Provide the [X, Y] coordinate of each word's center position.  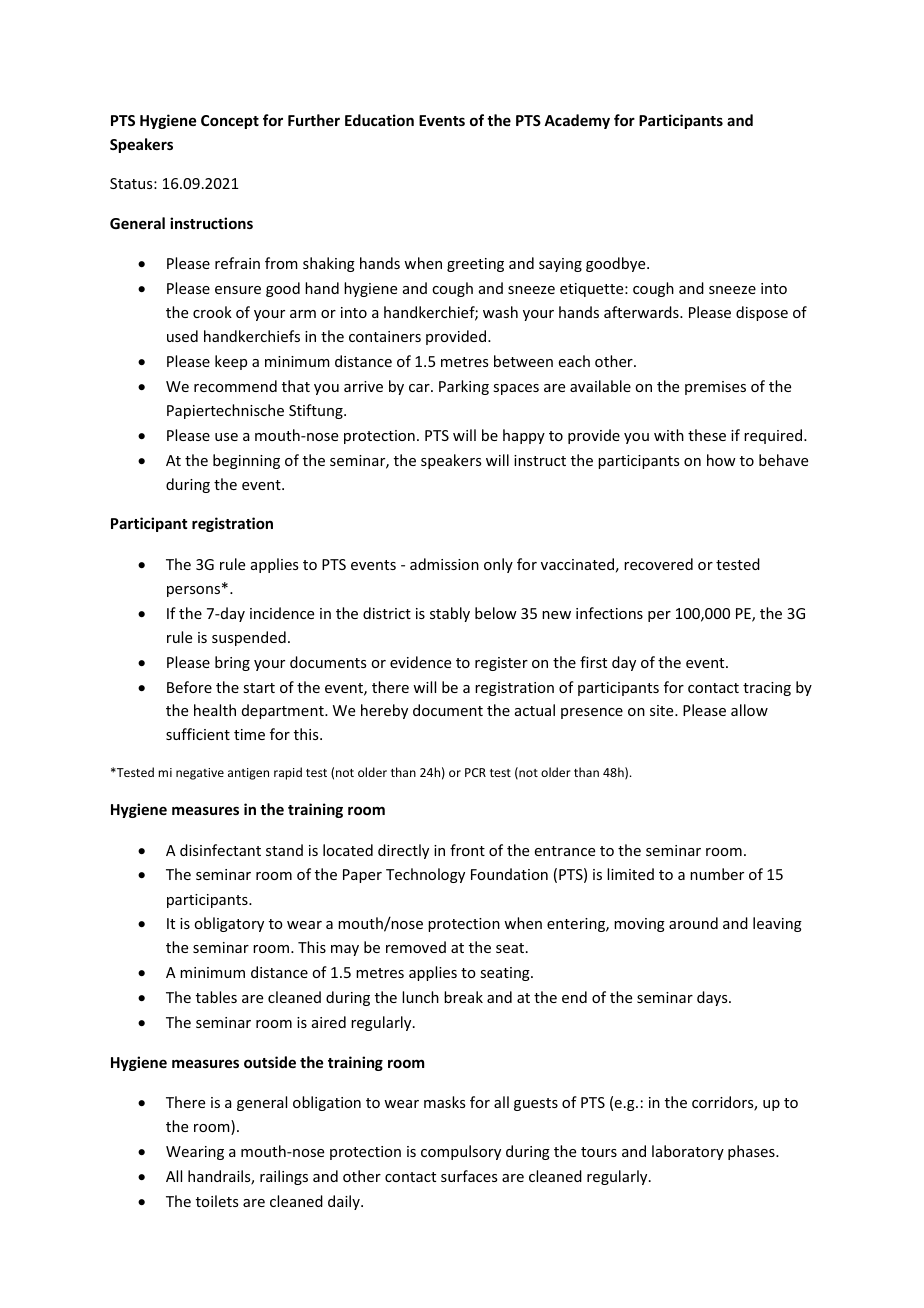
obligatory [229, 924]
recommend [235, 386]
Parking [464, 387]
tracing [767, 689]
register [501, 664]
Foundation [509, 874]
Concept [230, 122]
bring [232, 663]
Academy [577, 121]
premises [715, 388]
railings [284, 1177]
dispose [762, 313]
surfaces [469, 1176]
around [693, 923]
